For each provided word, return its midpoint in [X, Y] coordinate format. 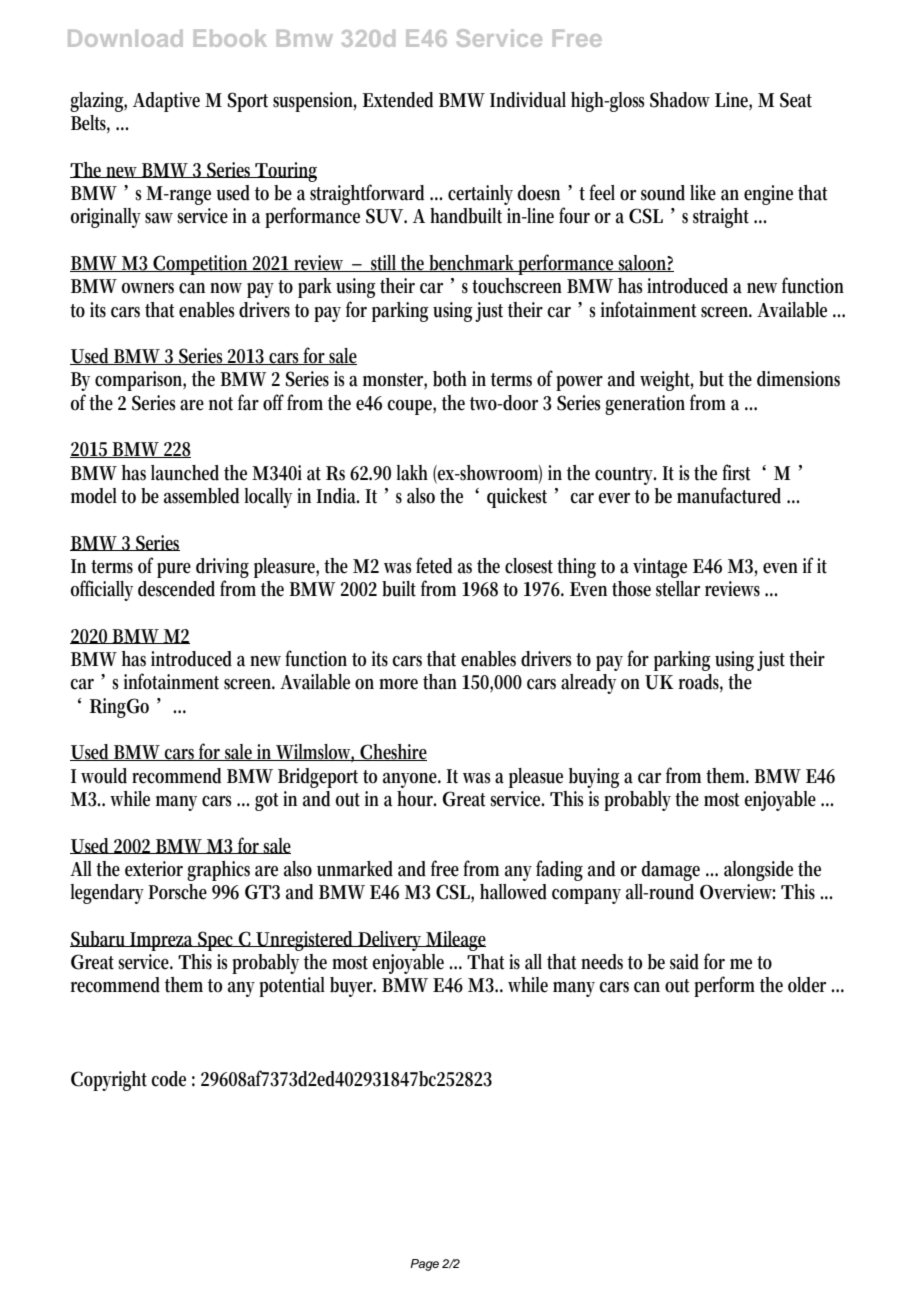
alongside [758, 871]
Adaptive [166, 102]
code [168, 1079]
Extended [397, 100]
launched [185, 473]
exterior [154, 869]
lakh [412, 473]
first [736, 472]
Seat [796, 100]
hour [416, 799]
